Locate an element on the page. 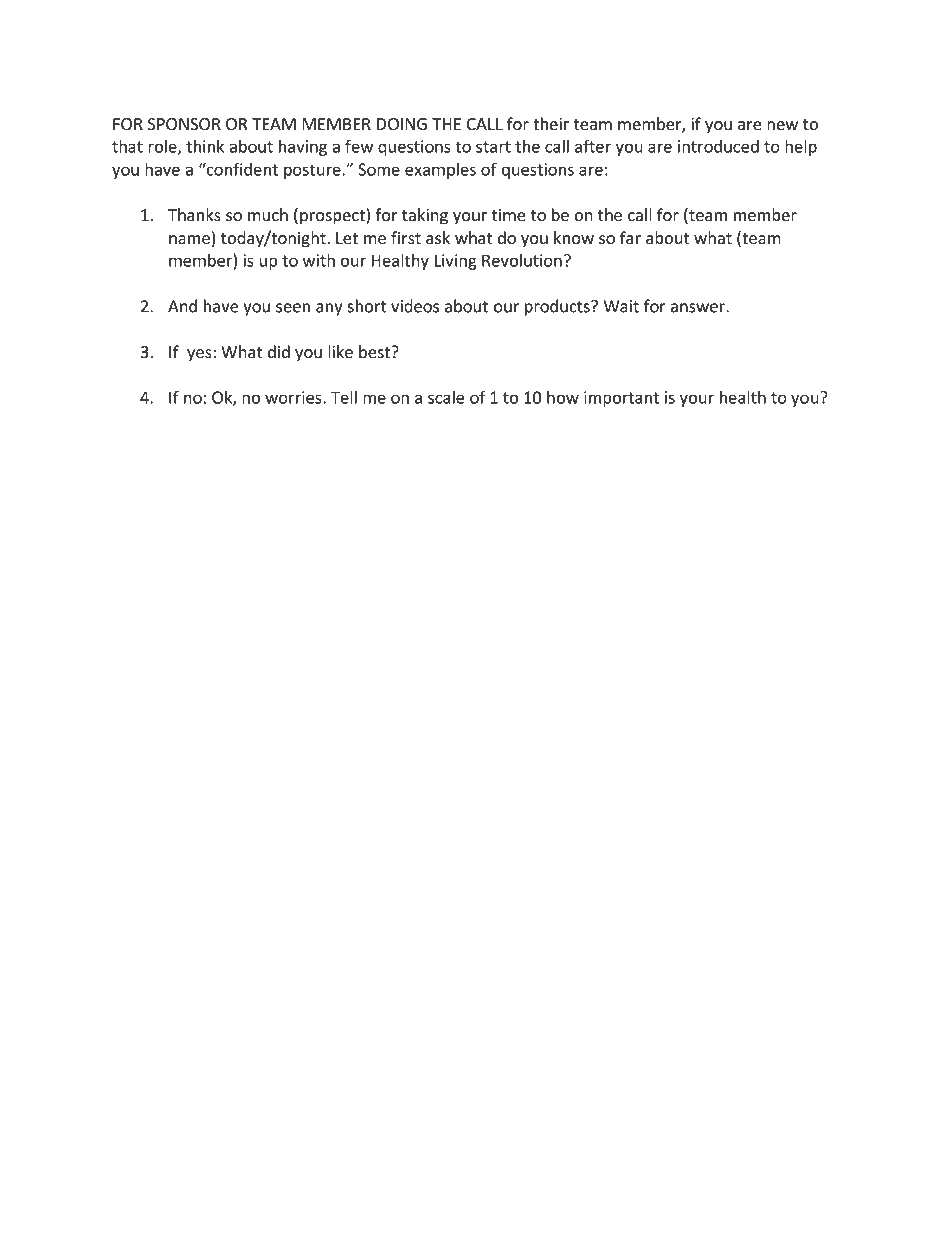 The image size is (952, 1233). taking is located at coordinates (425, 216).
